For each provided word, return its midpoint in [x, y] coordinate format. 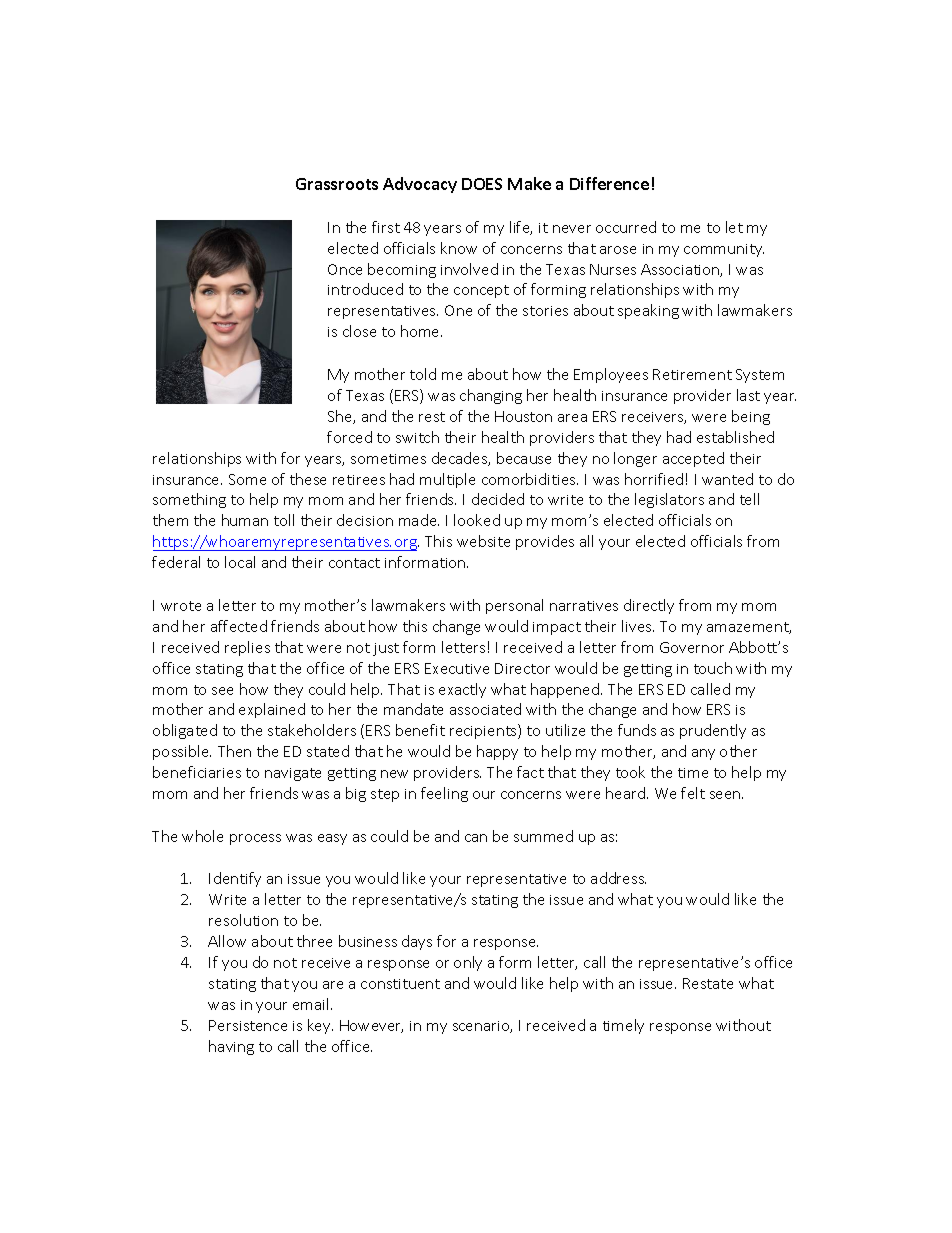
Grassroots [337, 184]
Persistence [248, 1025]
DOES [482, 184]
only [468, 963]
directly [649, 606]
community [724, 250]
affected [239, 626]
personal [514, 606]
